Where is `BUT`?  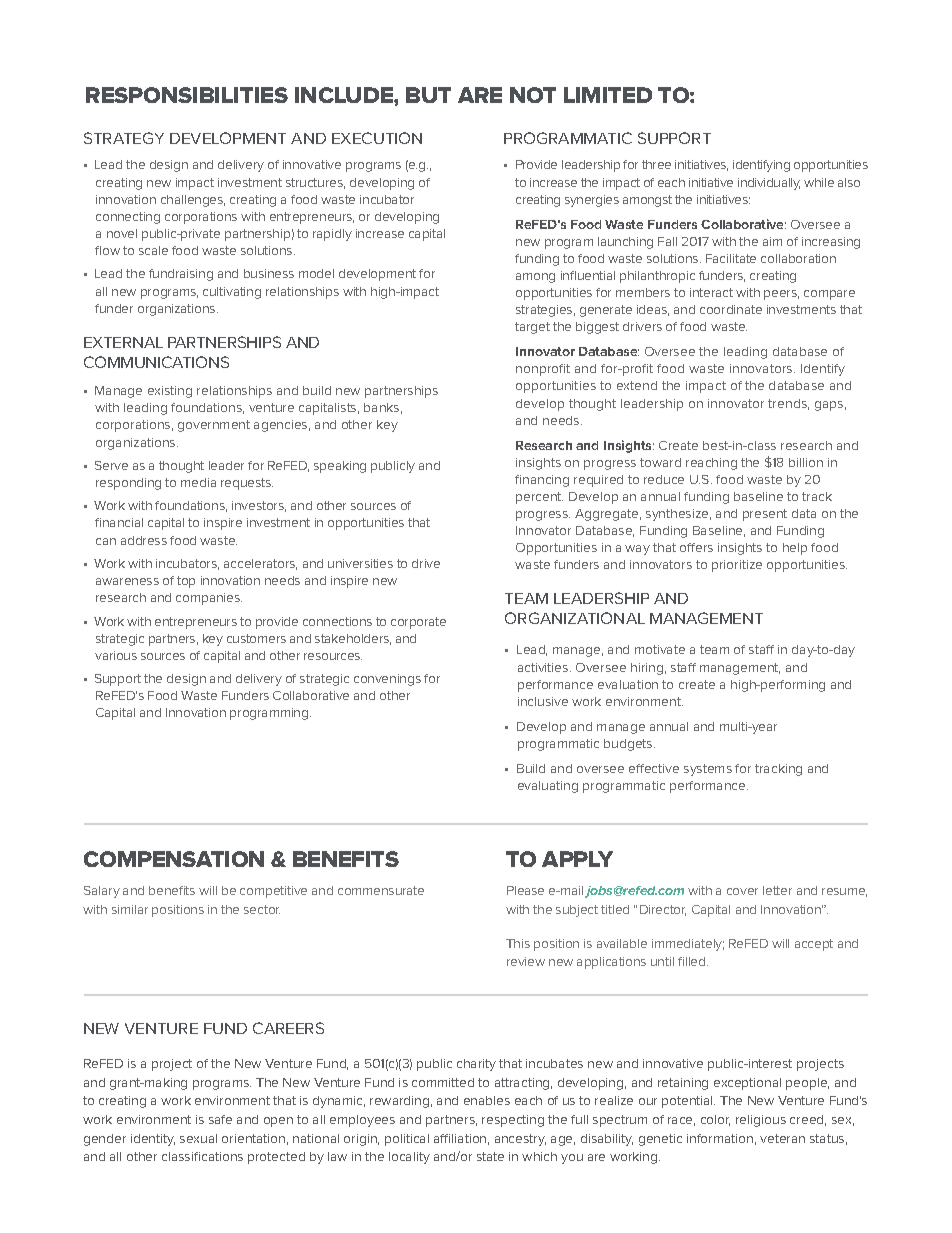 BUT is located at coordinates (428, 95).
